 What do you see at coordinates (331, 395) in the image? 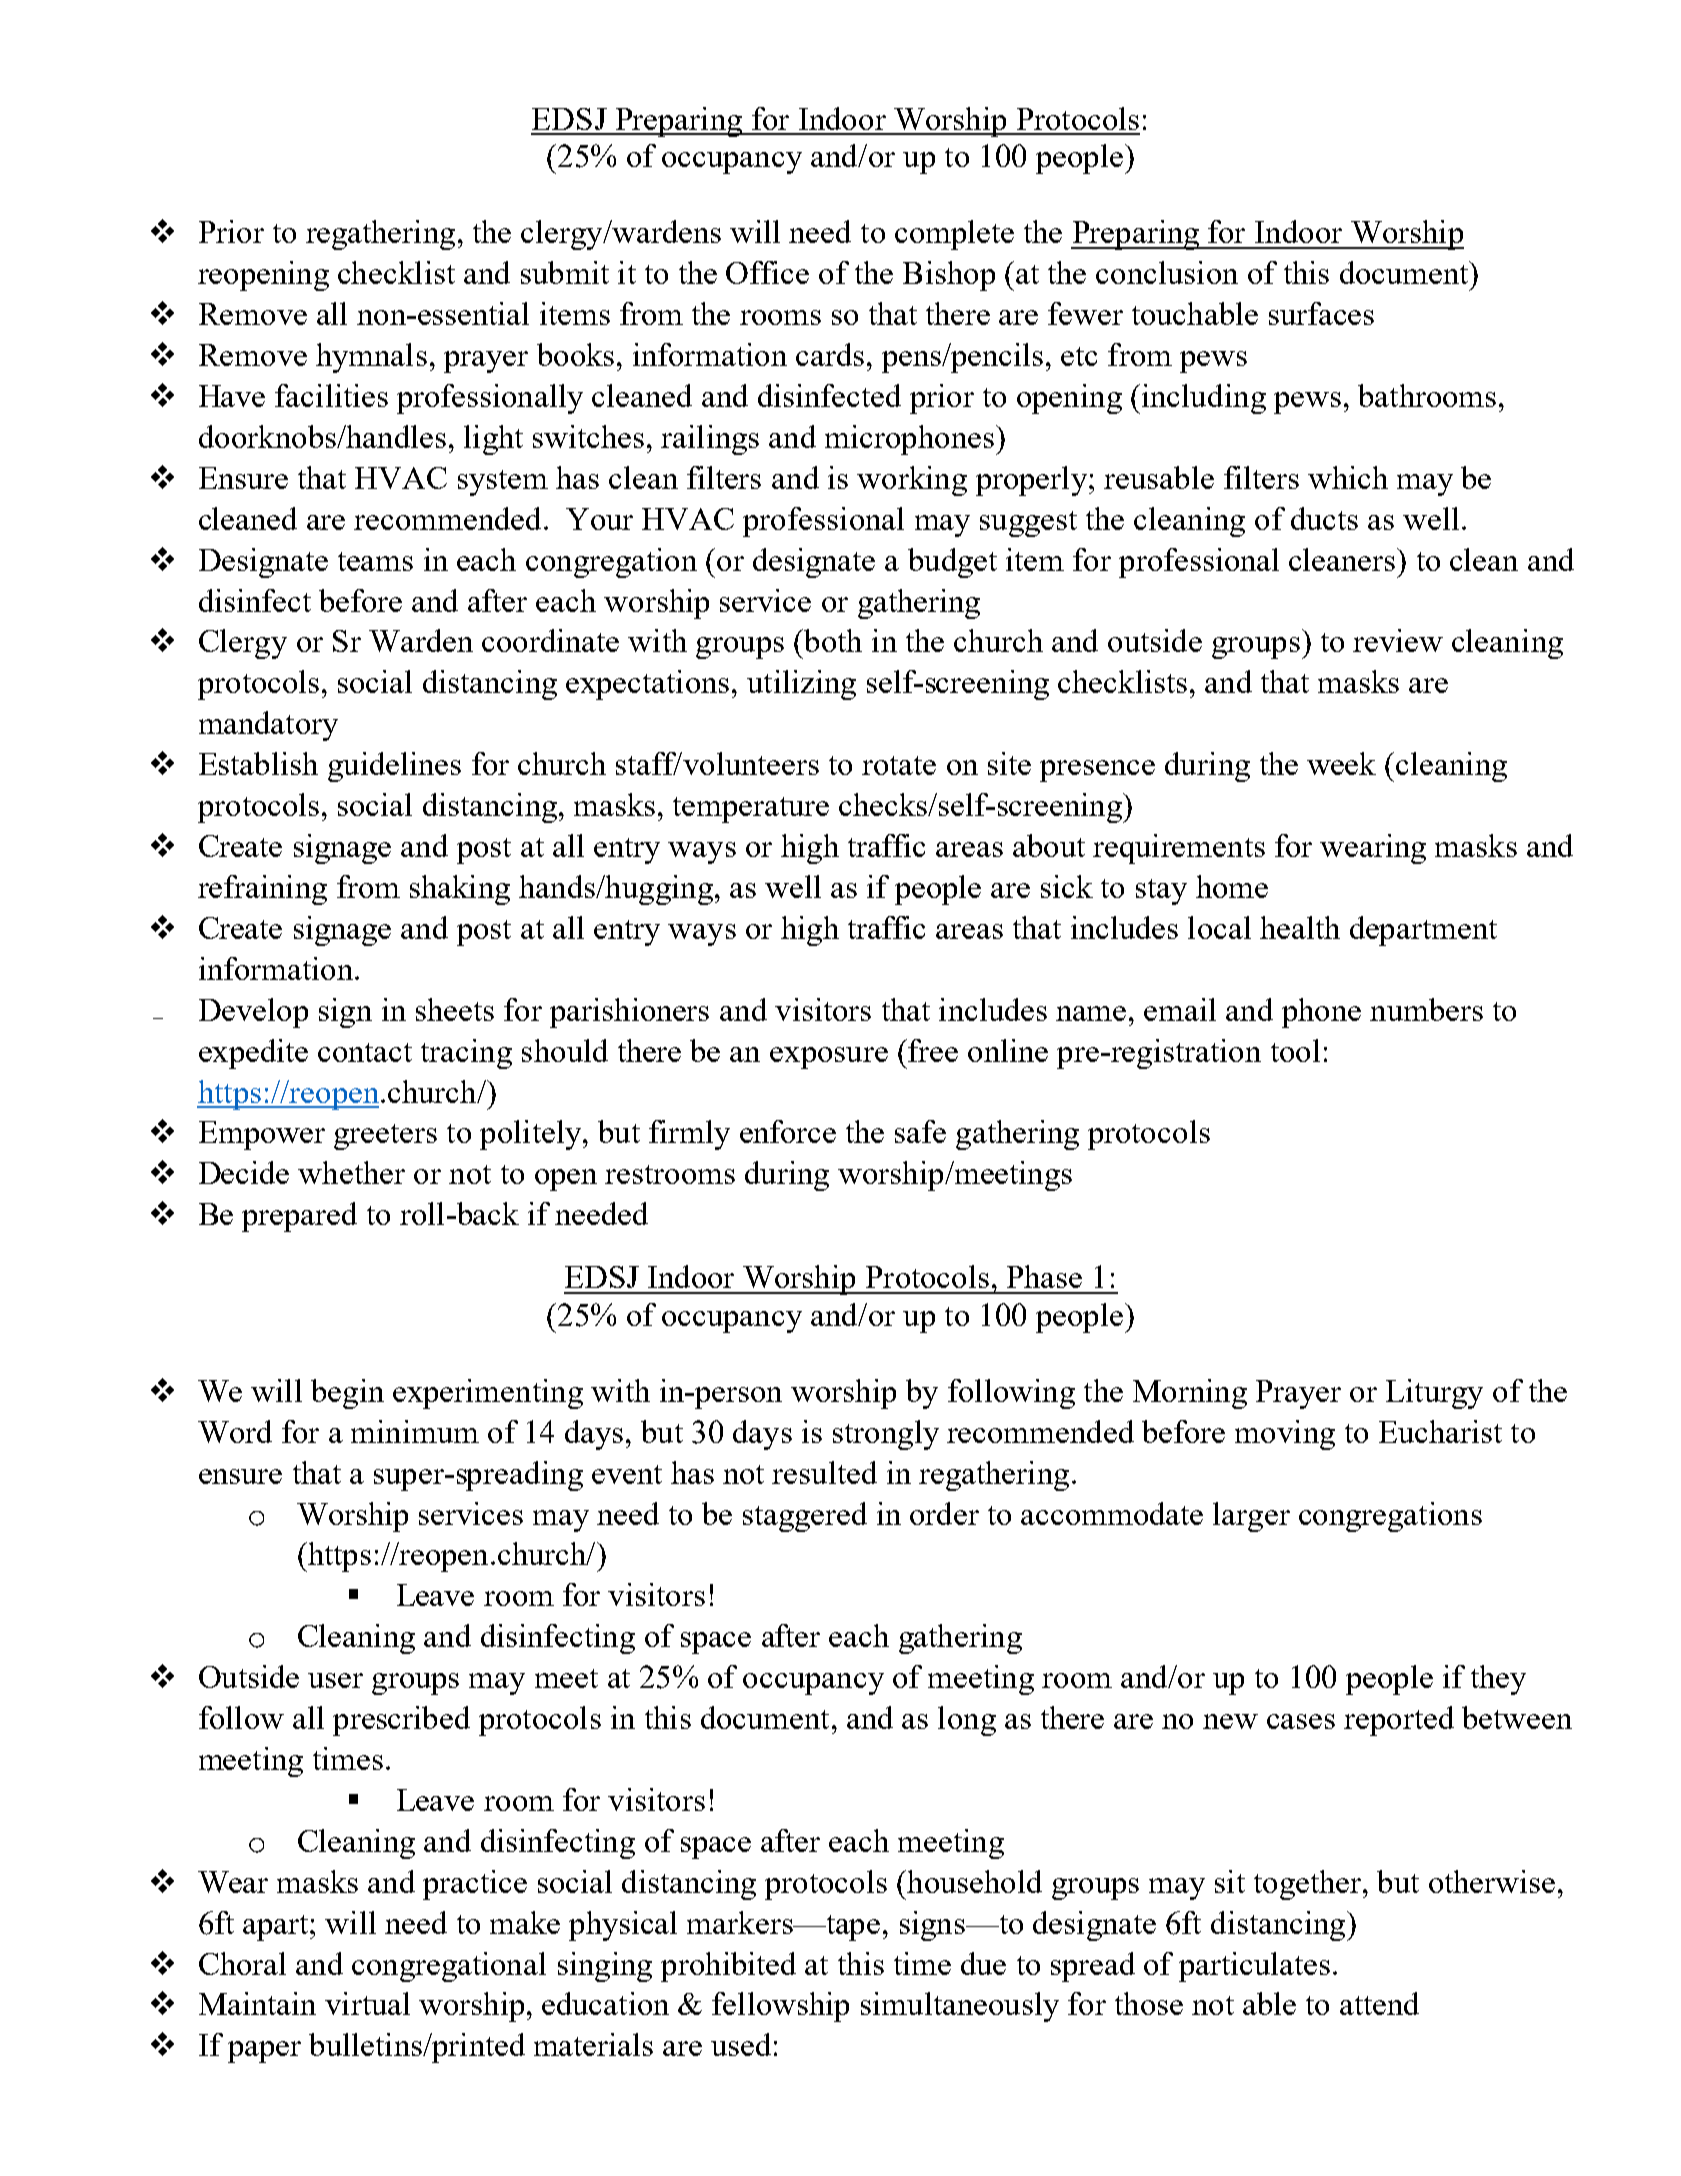
I see `facilities` at bounding box center [331, 395].
